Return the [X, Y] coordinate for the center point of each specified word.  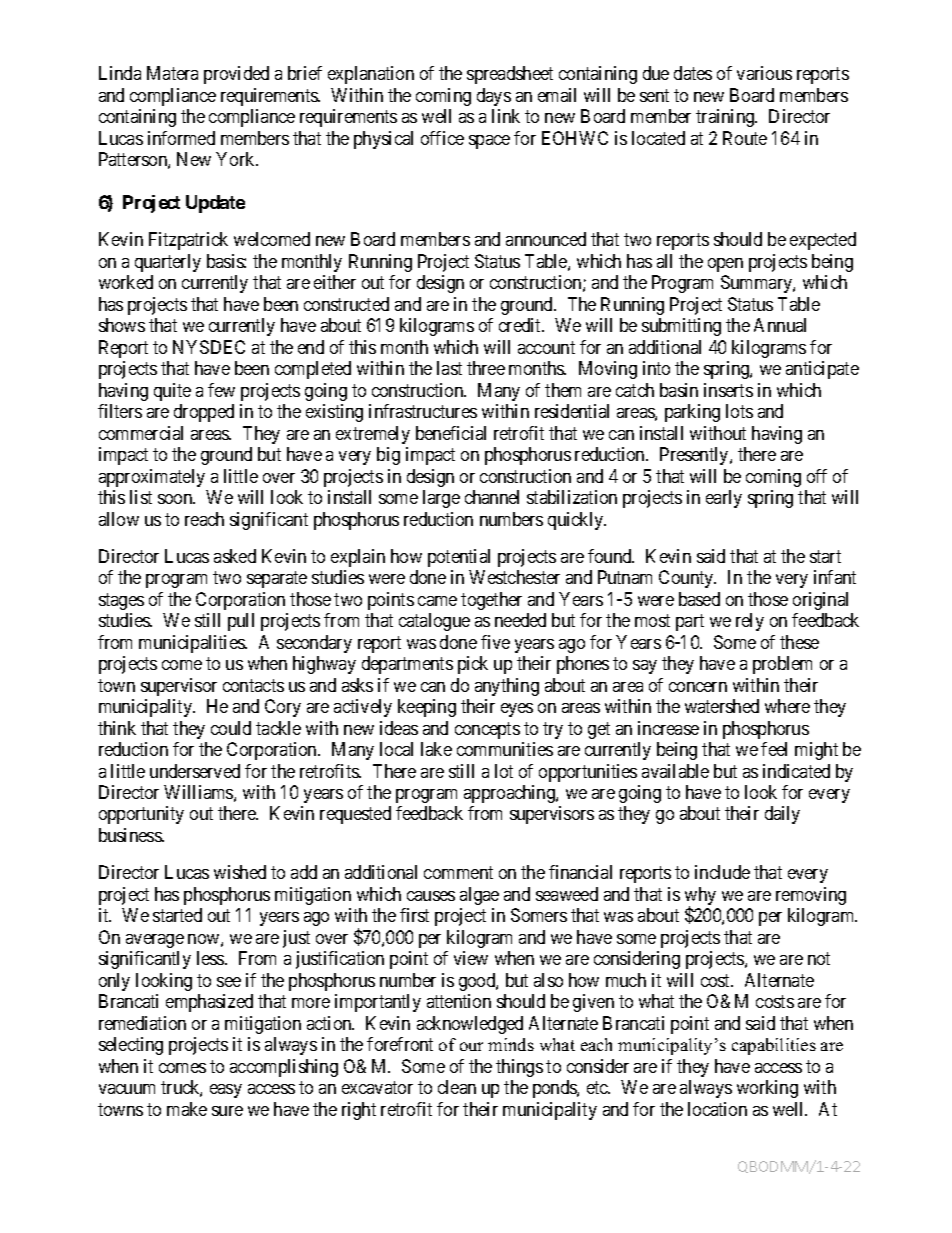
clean [457, 1087]
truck [181, 1088]
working [767, 1089]
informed [181, 138]
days [494, 97]
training [726, 118]
